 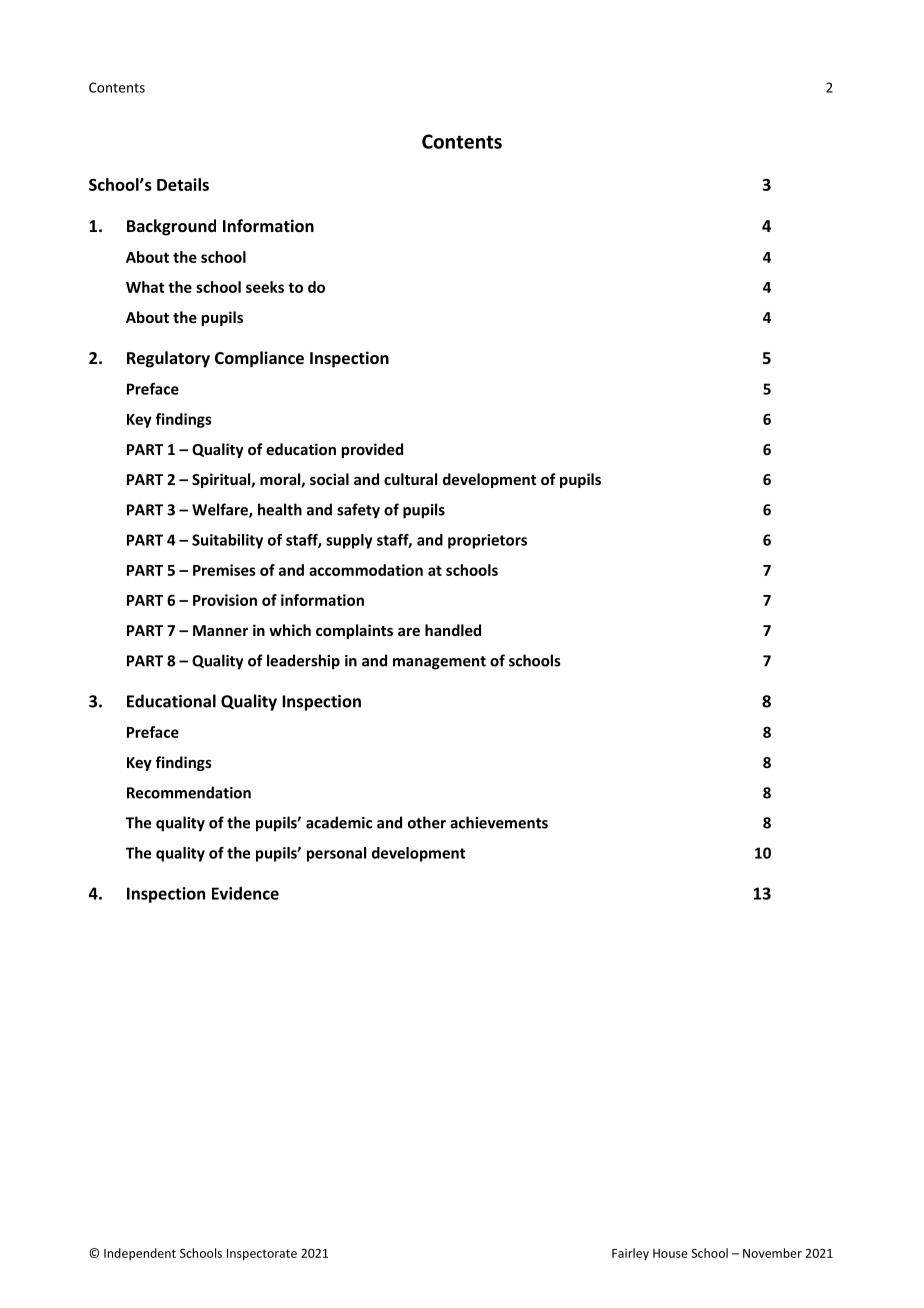 I want to click on handled, so click(x=453, y=630).
